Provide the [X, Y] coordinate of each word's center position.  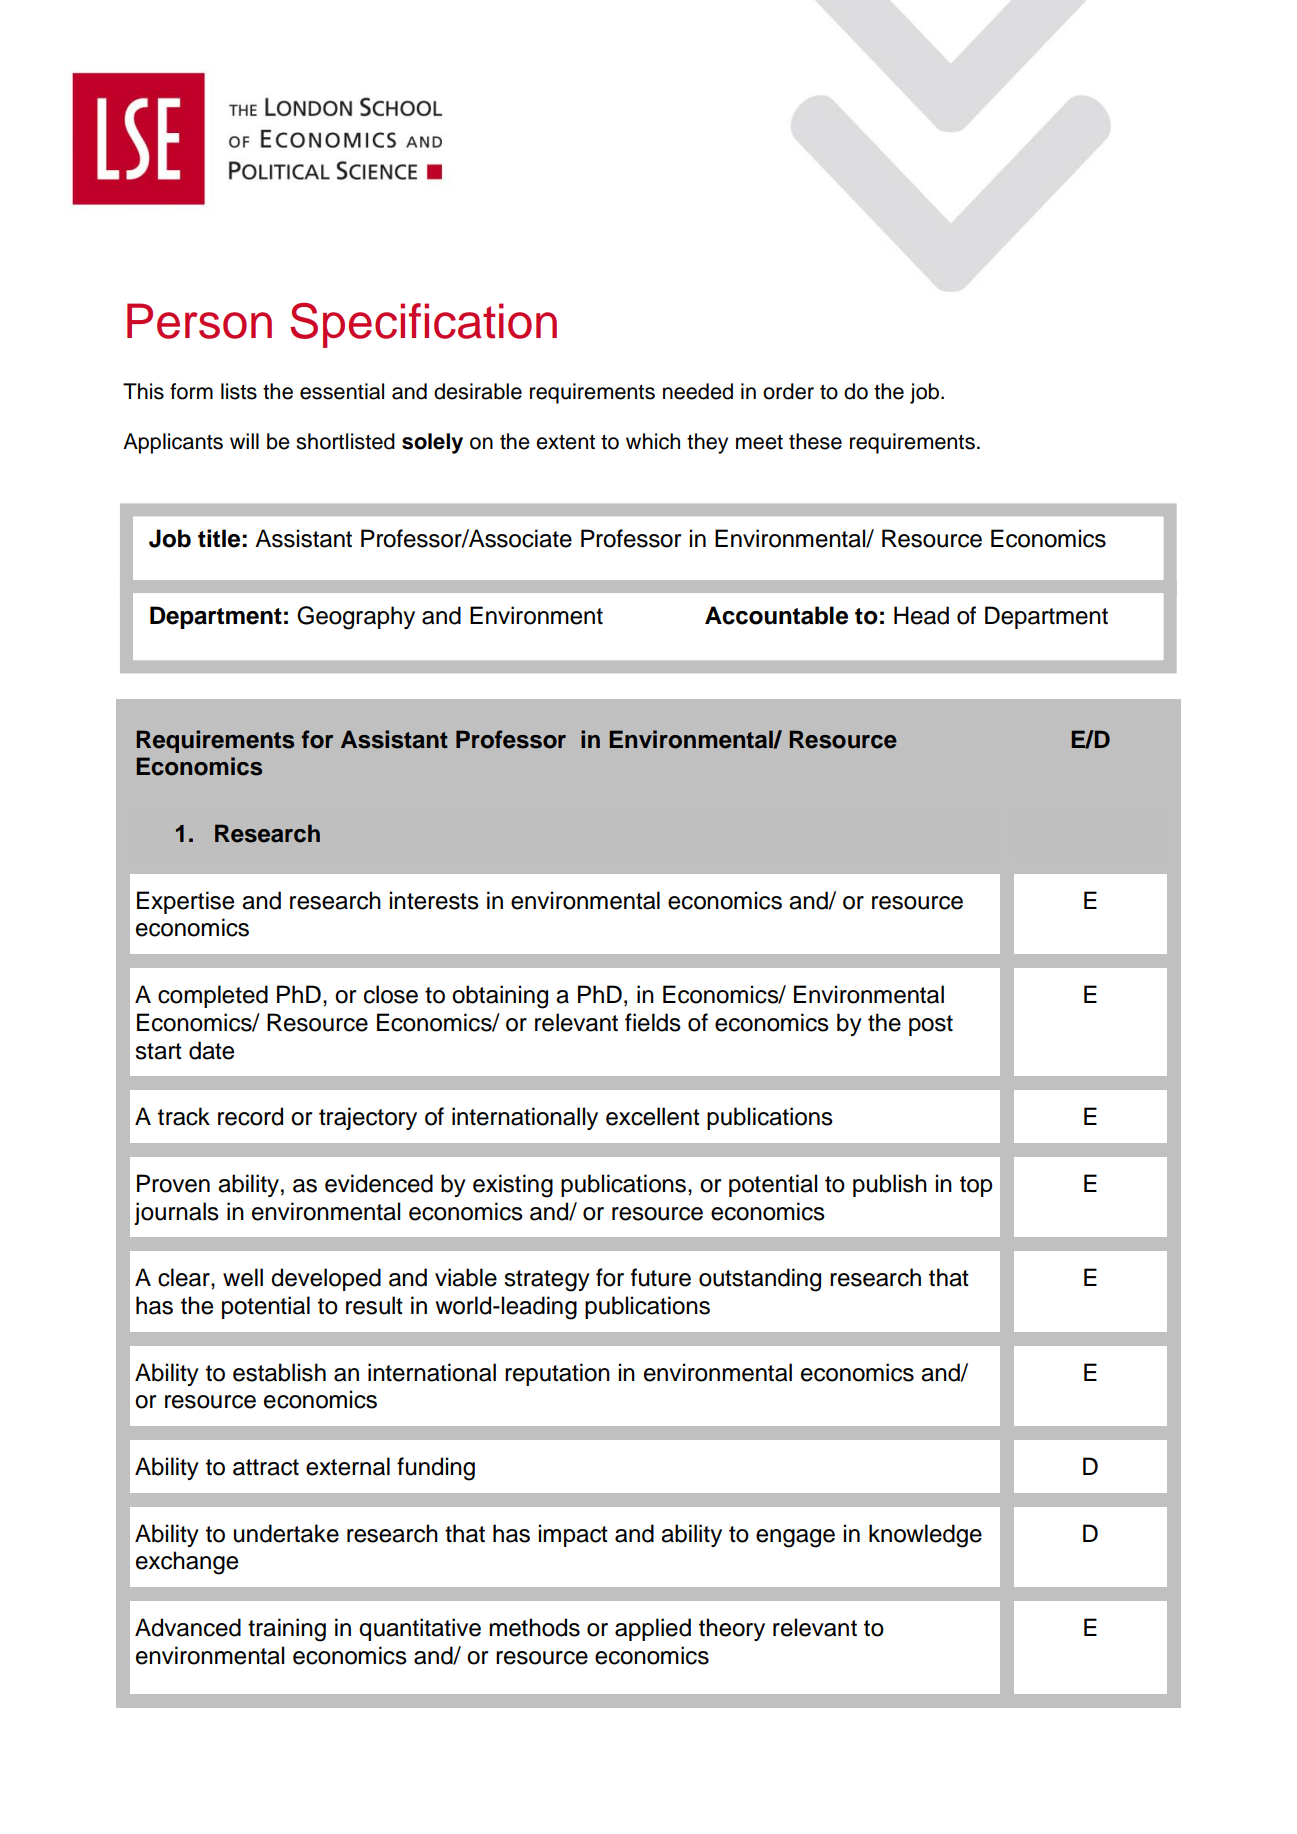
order [788, 391]
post [931, 1025]
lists [239, 391]
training [287, 1630]
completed [213, 996]
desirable [478, 391]
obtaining [500, 997]
